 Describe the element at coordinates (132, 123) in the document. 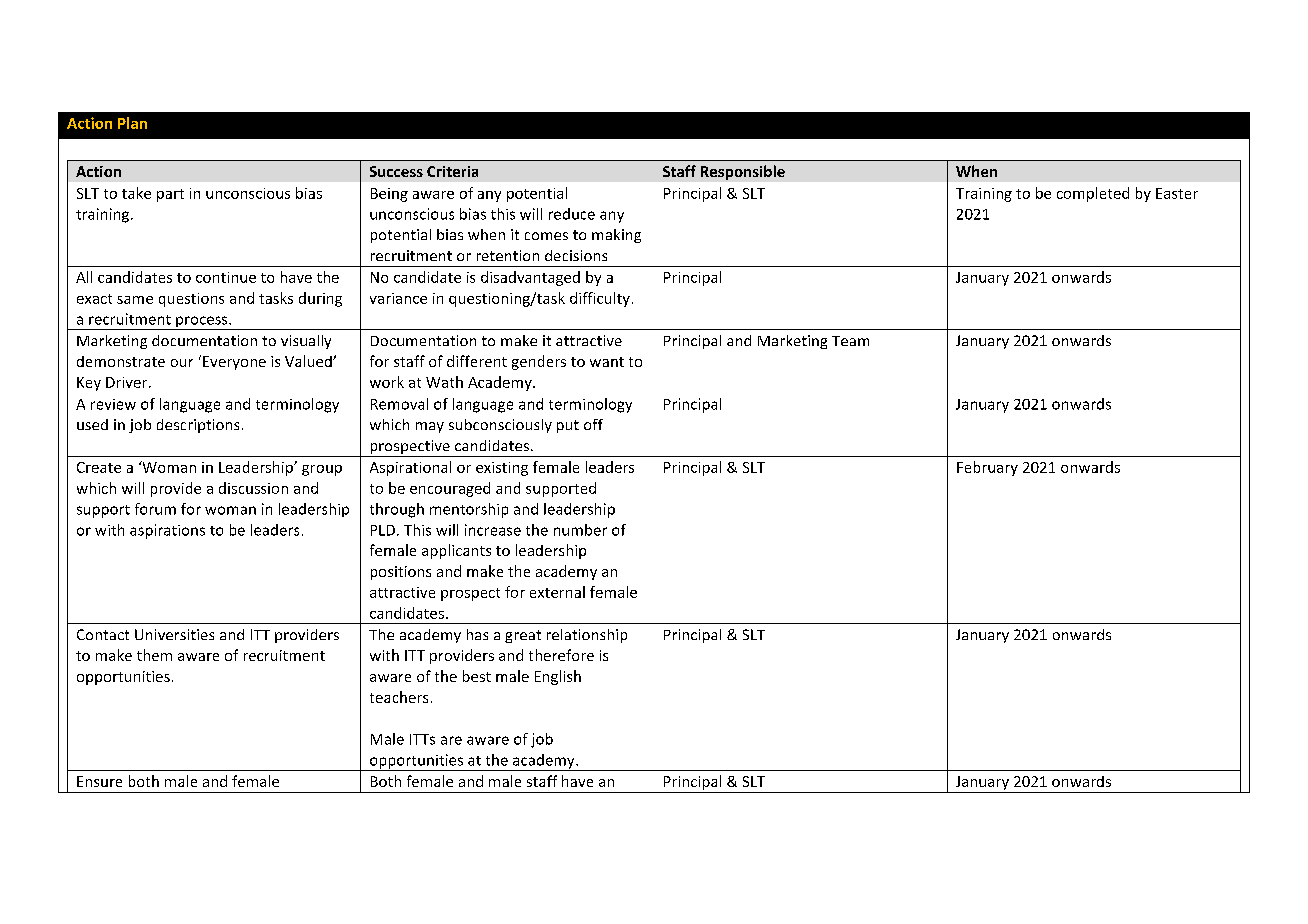

I see `Plan` at that location.
